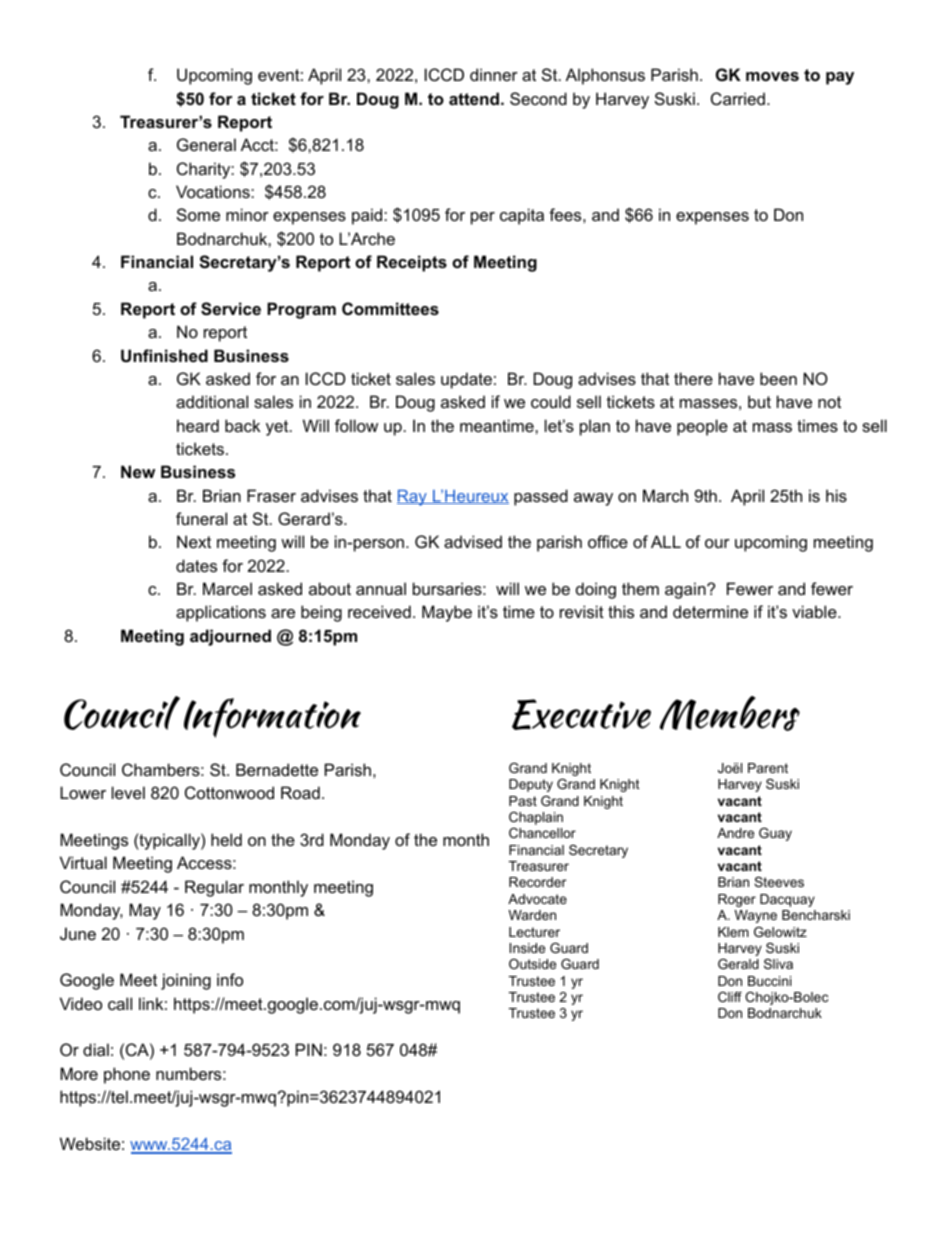 Image resolution: width=952 pixels, height=1233 pixels. Describe the element at coordinates (198, 425) in the screenshot. I see `heard` at that location.
